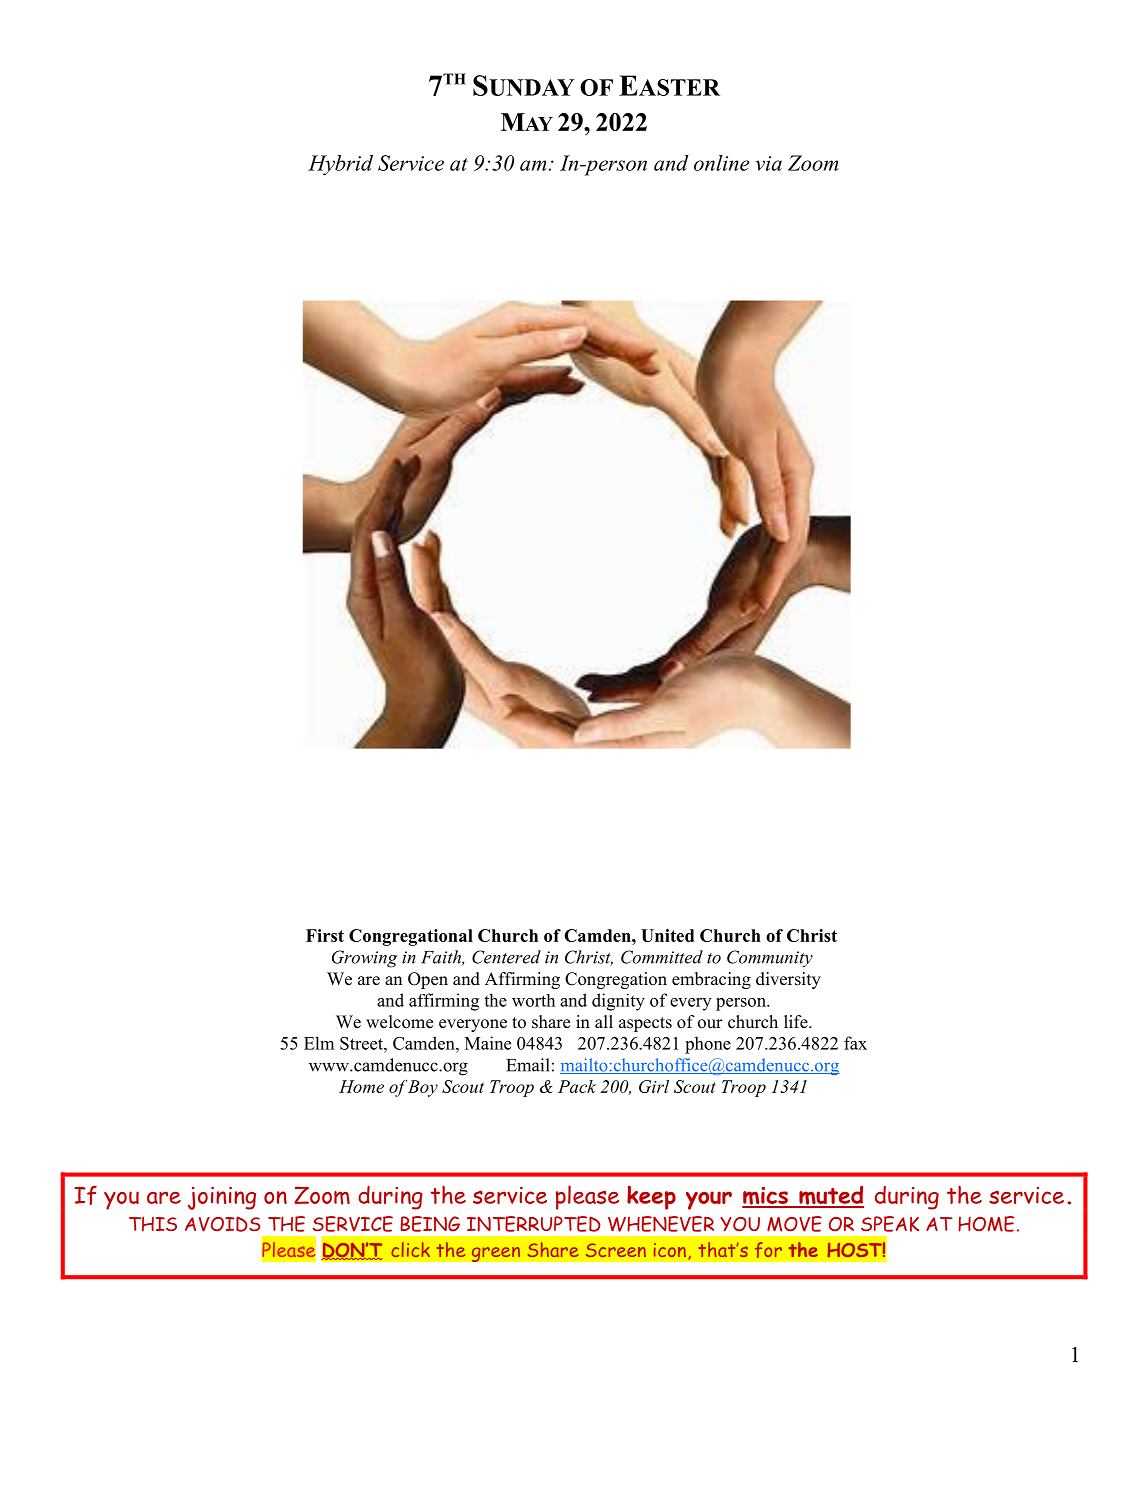  What do you see at coordinates (667, 935) in the screenshot?
I see `United` at bounding box center [667, 935].
